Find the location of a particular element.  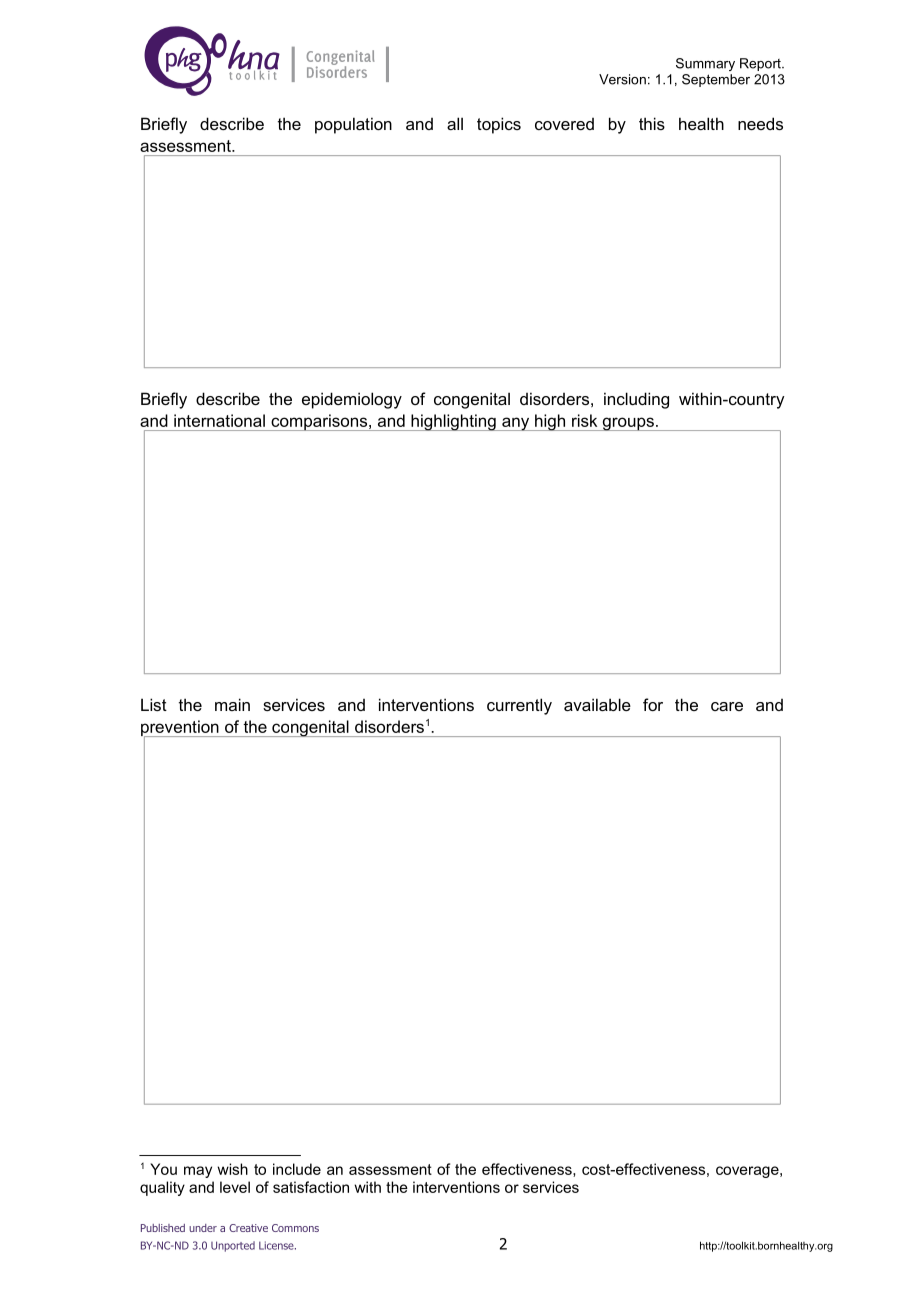

for is located at coordinates (653, 704).
